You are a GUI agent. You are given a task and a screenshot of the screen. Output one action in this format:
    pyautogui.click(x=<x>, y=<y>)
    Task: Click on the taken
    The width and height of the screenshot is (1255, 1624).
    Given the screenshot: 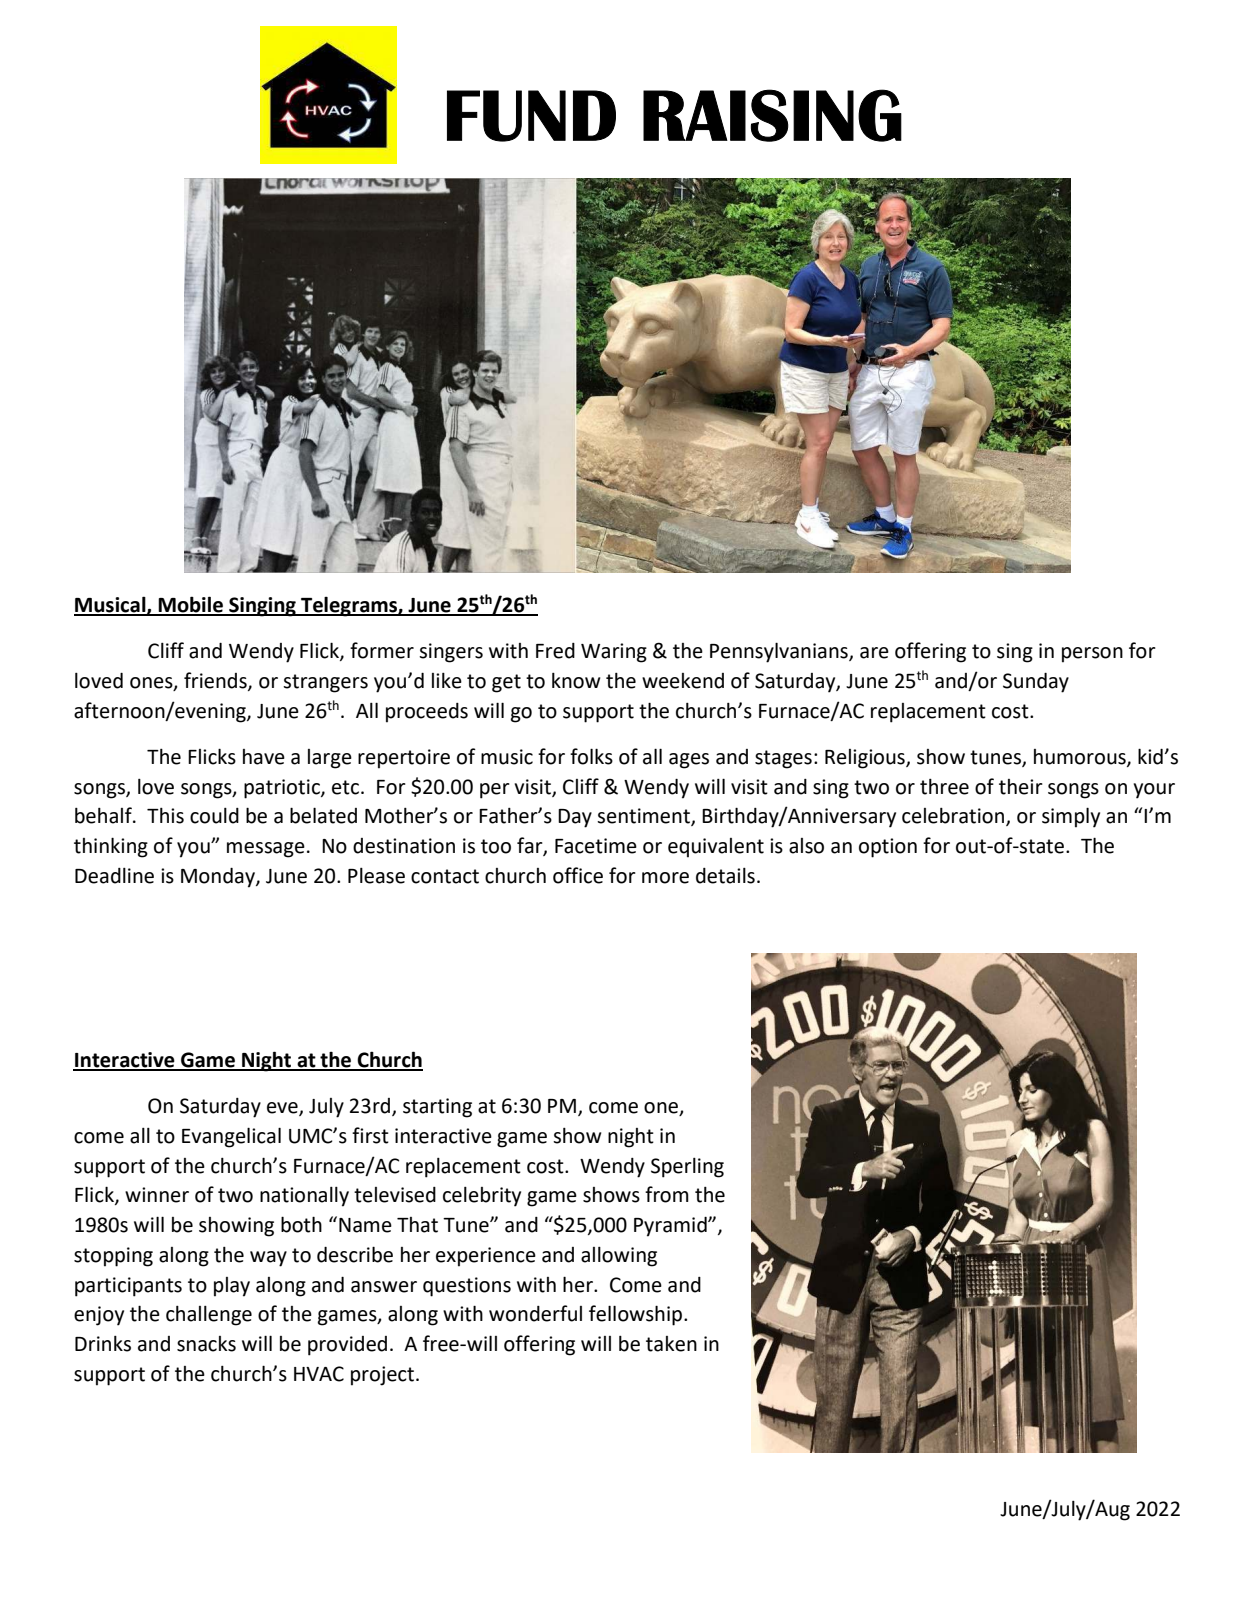 What is the action you would take?
    pyautogui.click(x=671, y=1344)
